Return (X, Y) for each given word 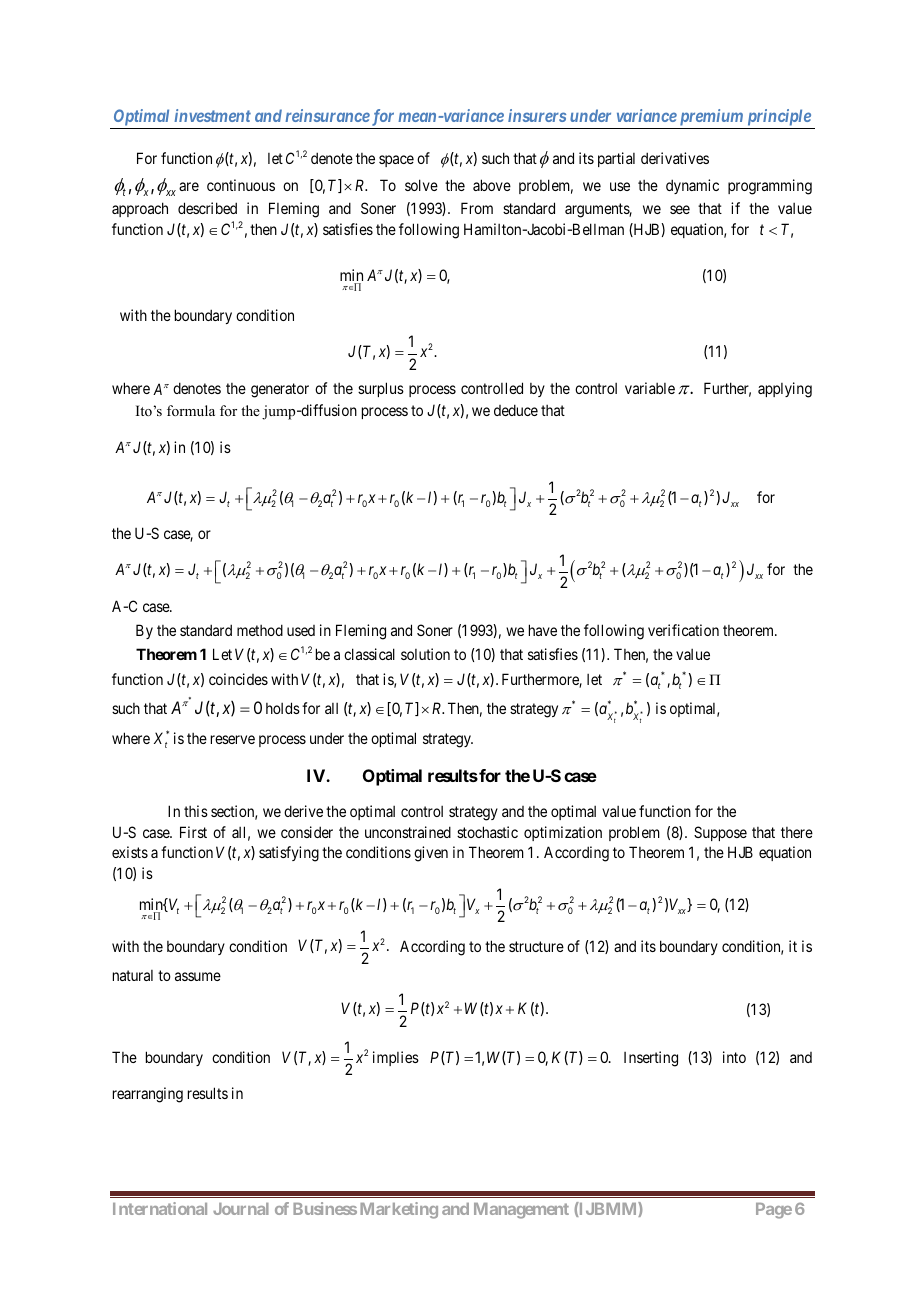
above (492, 185)
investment (212, 115)
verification (683, 630)
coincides (238, 679)
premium (711, 119)
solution (425, 654)
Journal (241, 1209)
